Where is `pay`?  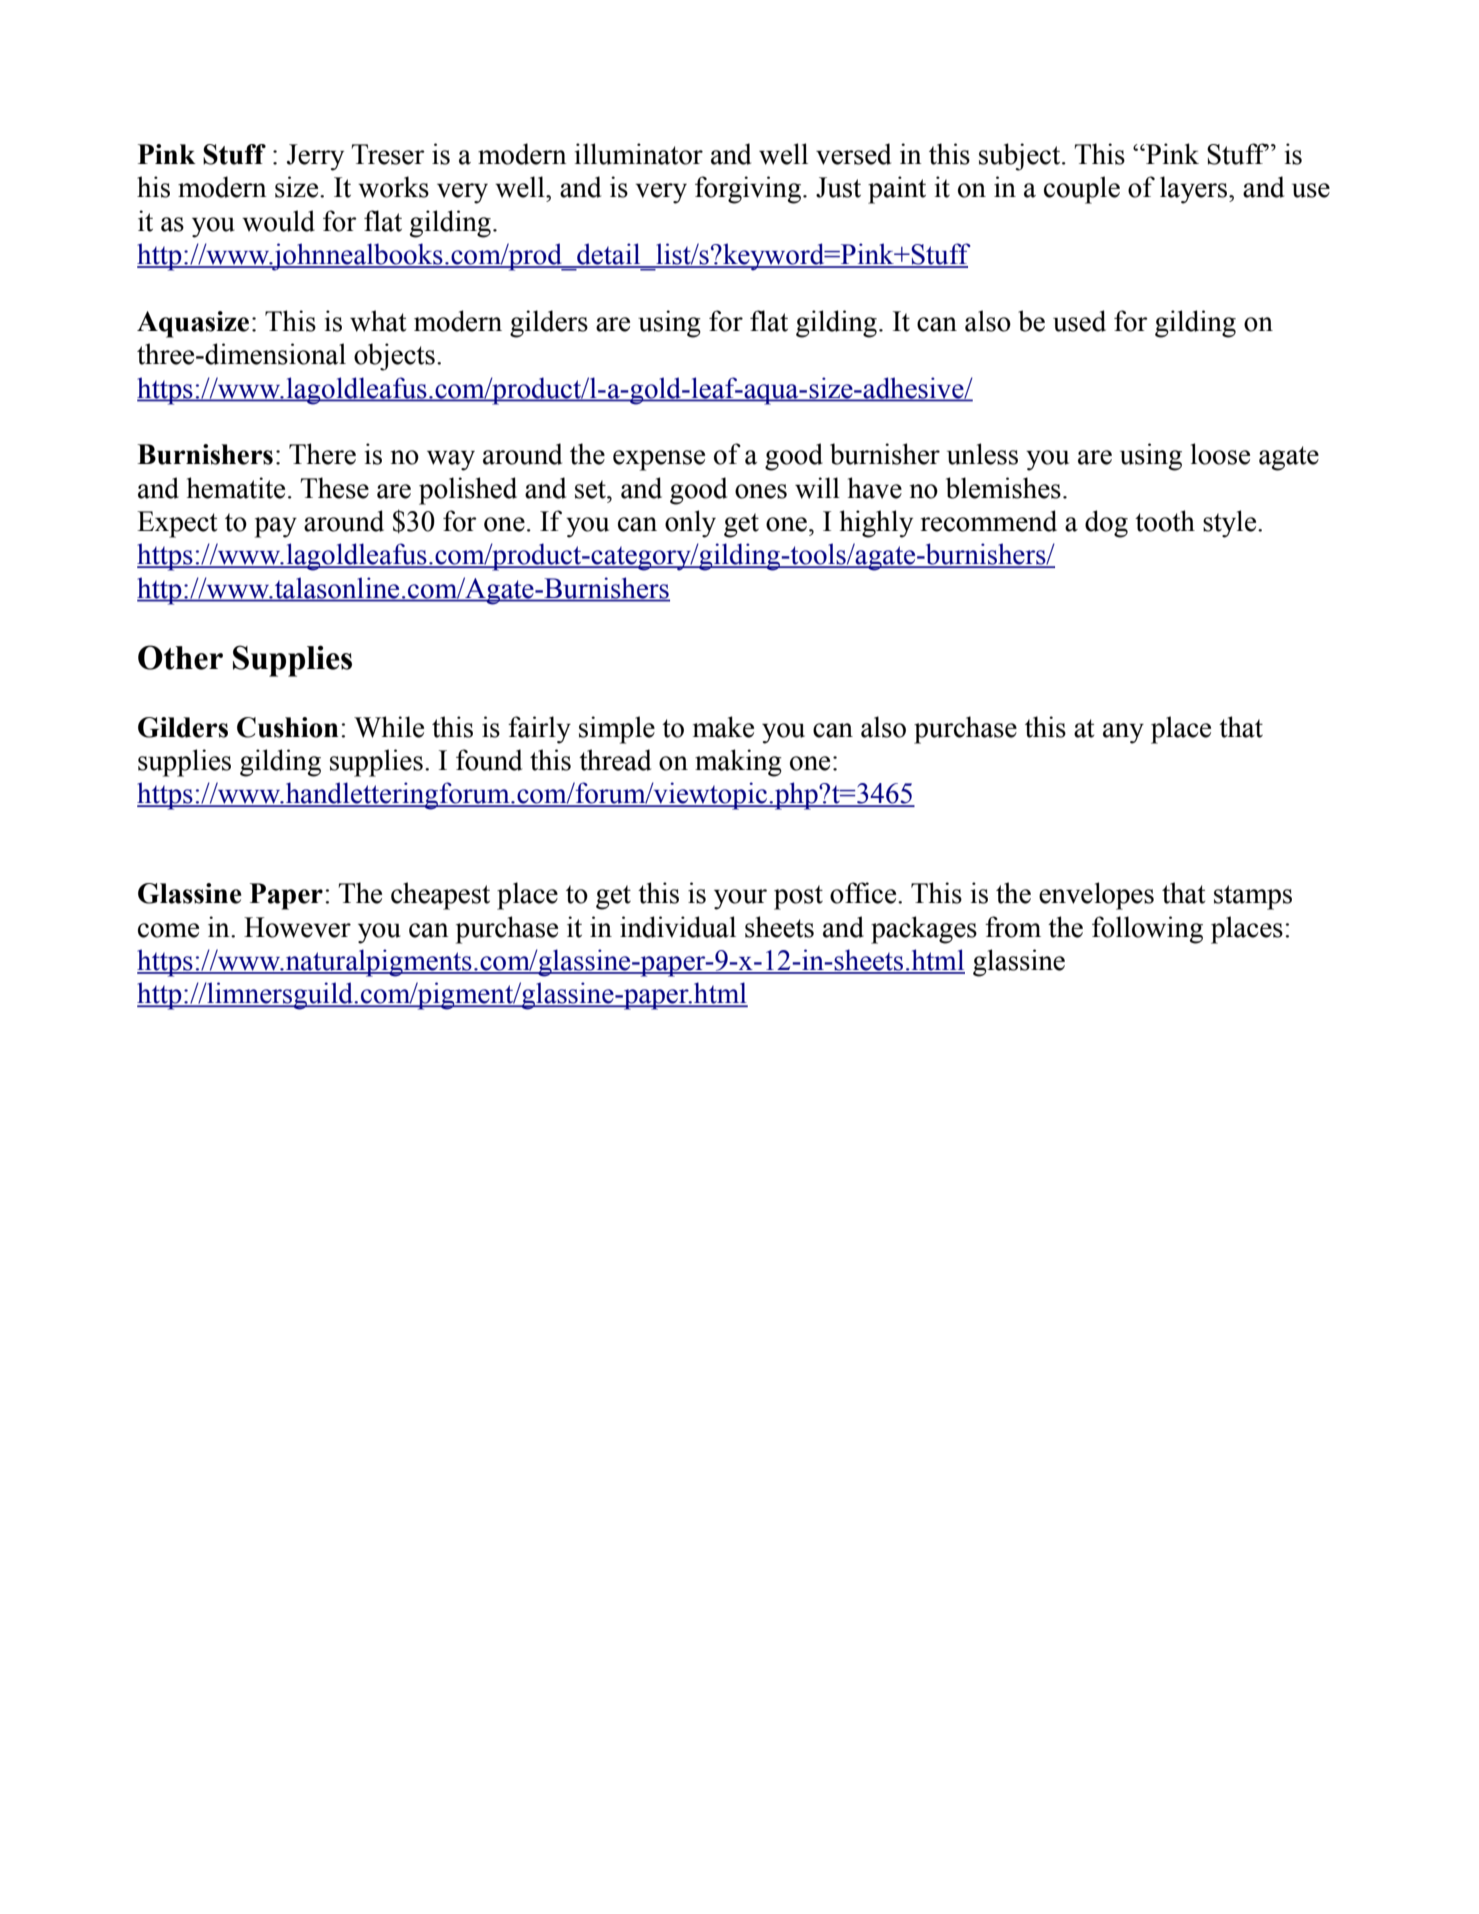 pay is located at coordinates (276, 527).
